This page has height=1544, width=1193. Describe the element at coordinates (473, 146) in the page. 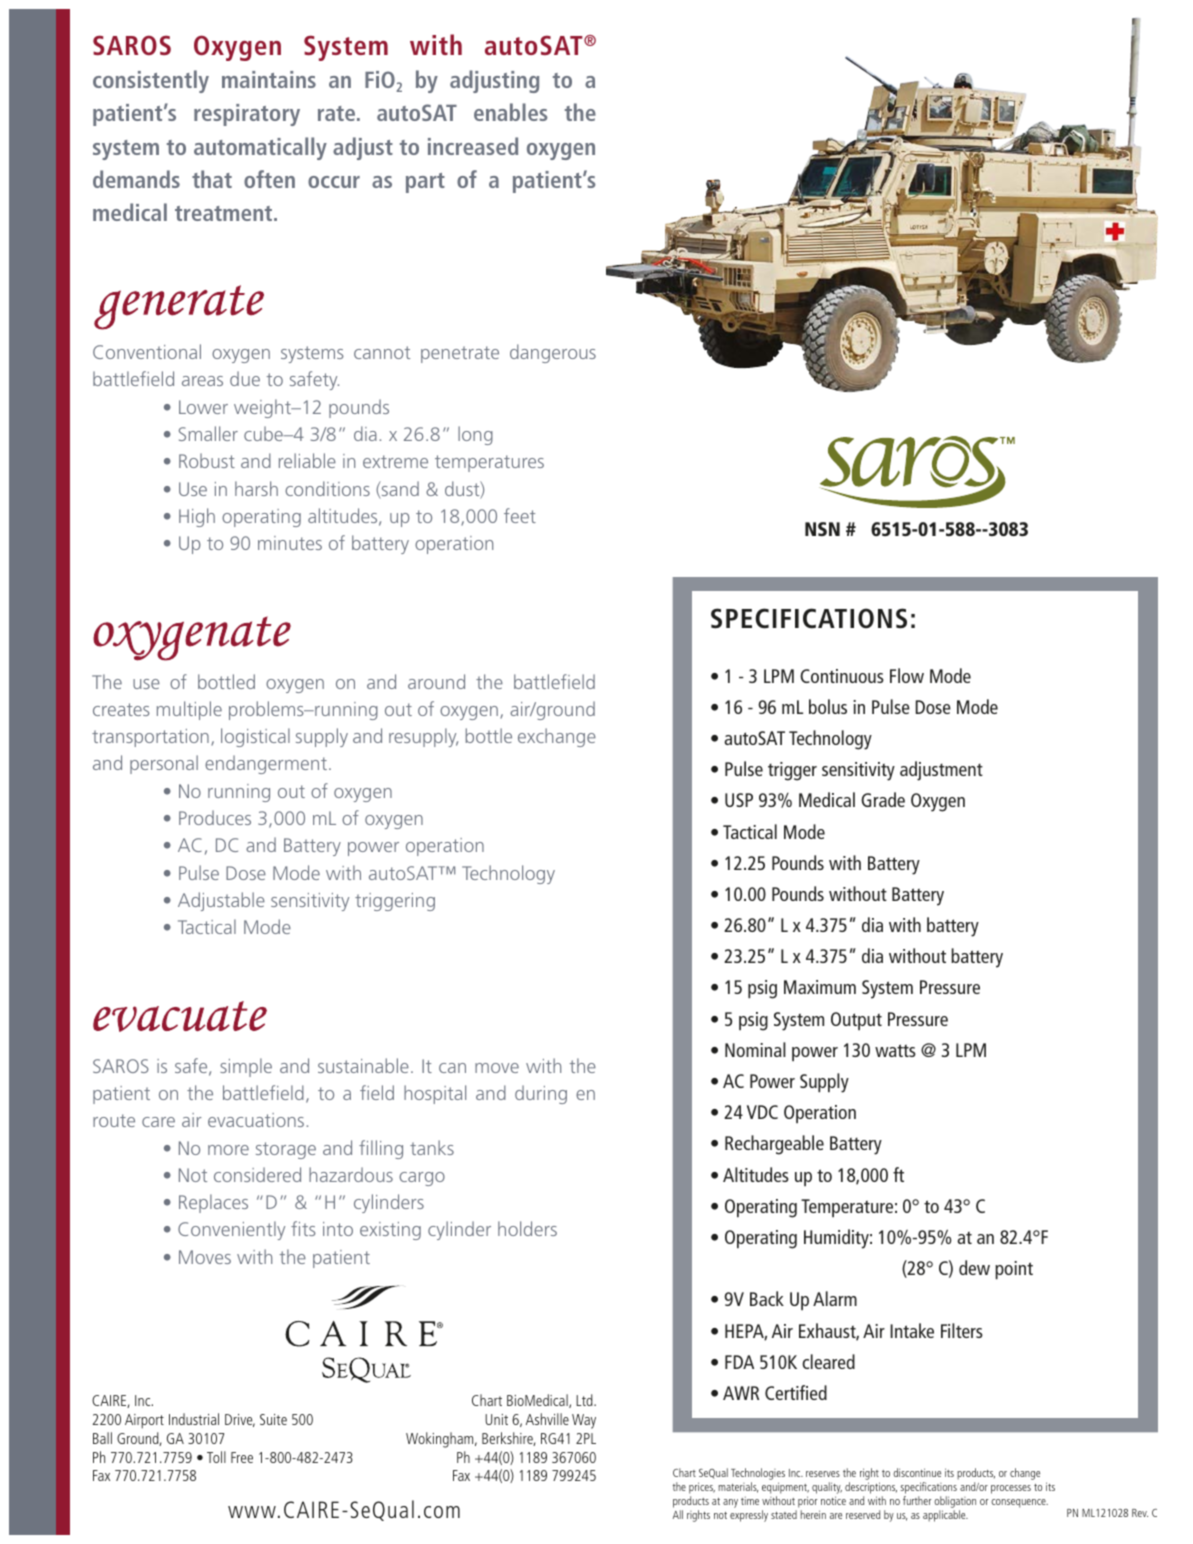

I see `increased` at that location.
